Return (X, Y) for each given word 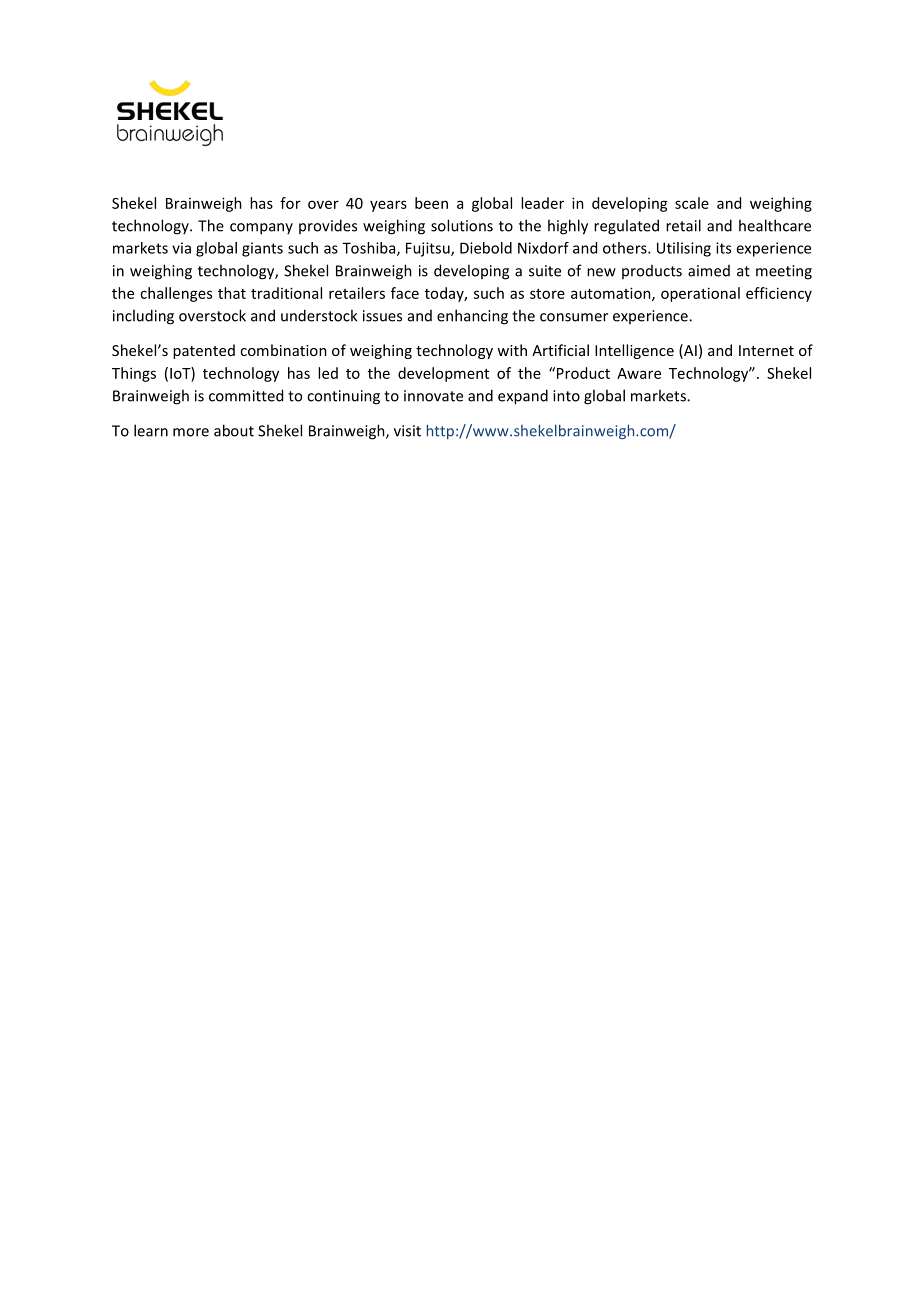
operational (700, 294)
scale (692, 203)
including (143, 317)
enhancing (472, 317)
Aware (639, 373)
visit (407, 431)
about (234, 430)
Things (134, 374)
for (290, 203)
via (181, 248)
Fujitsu (429, 249)
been (431, 203)
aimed (709, 271)
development (443, 374)
